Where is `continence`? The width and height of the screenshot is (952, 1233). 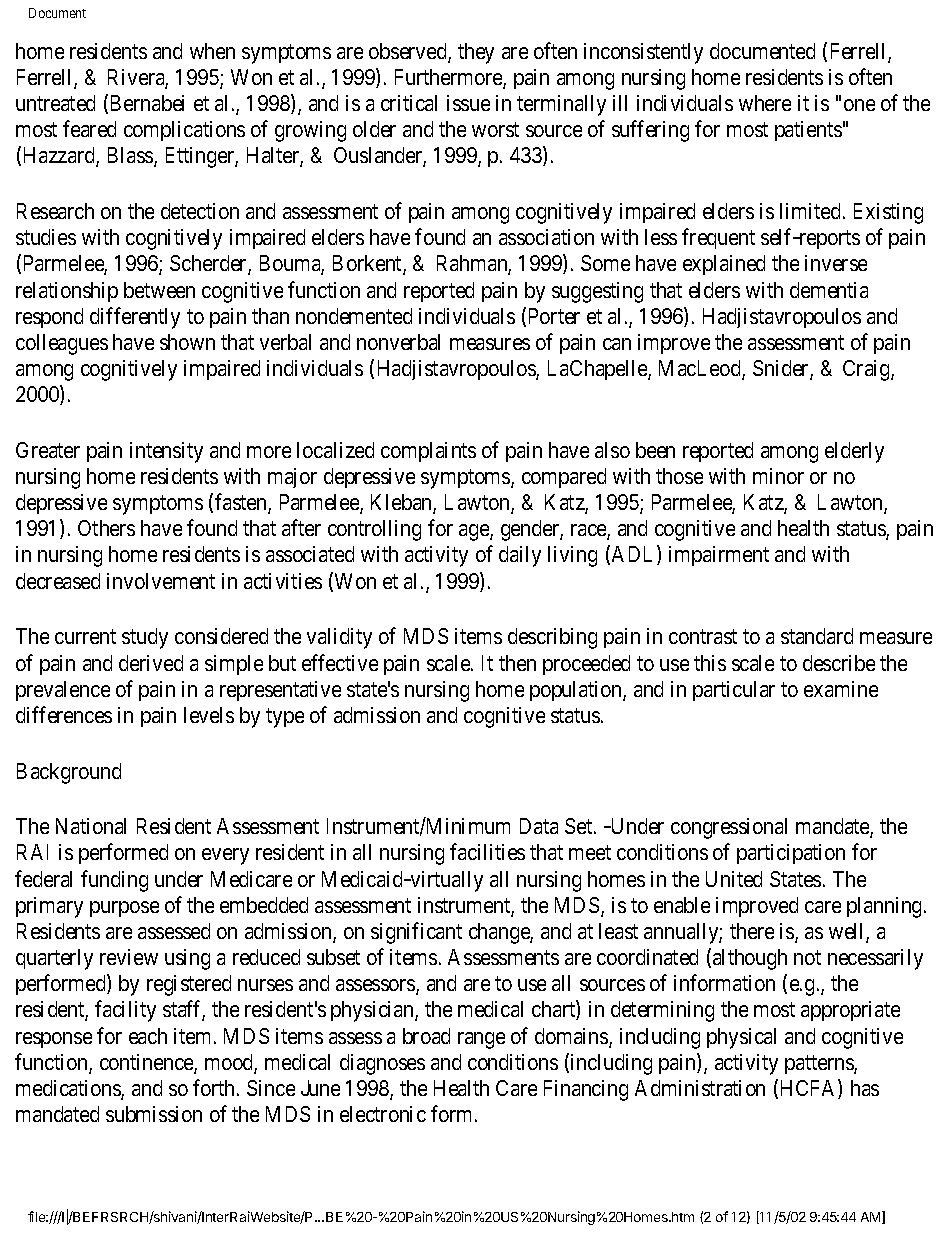
continence is located at coordinates (147, 1063).
